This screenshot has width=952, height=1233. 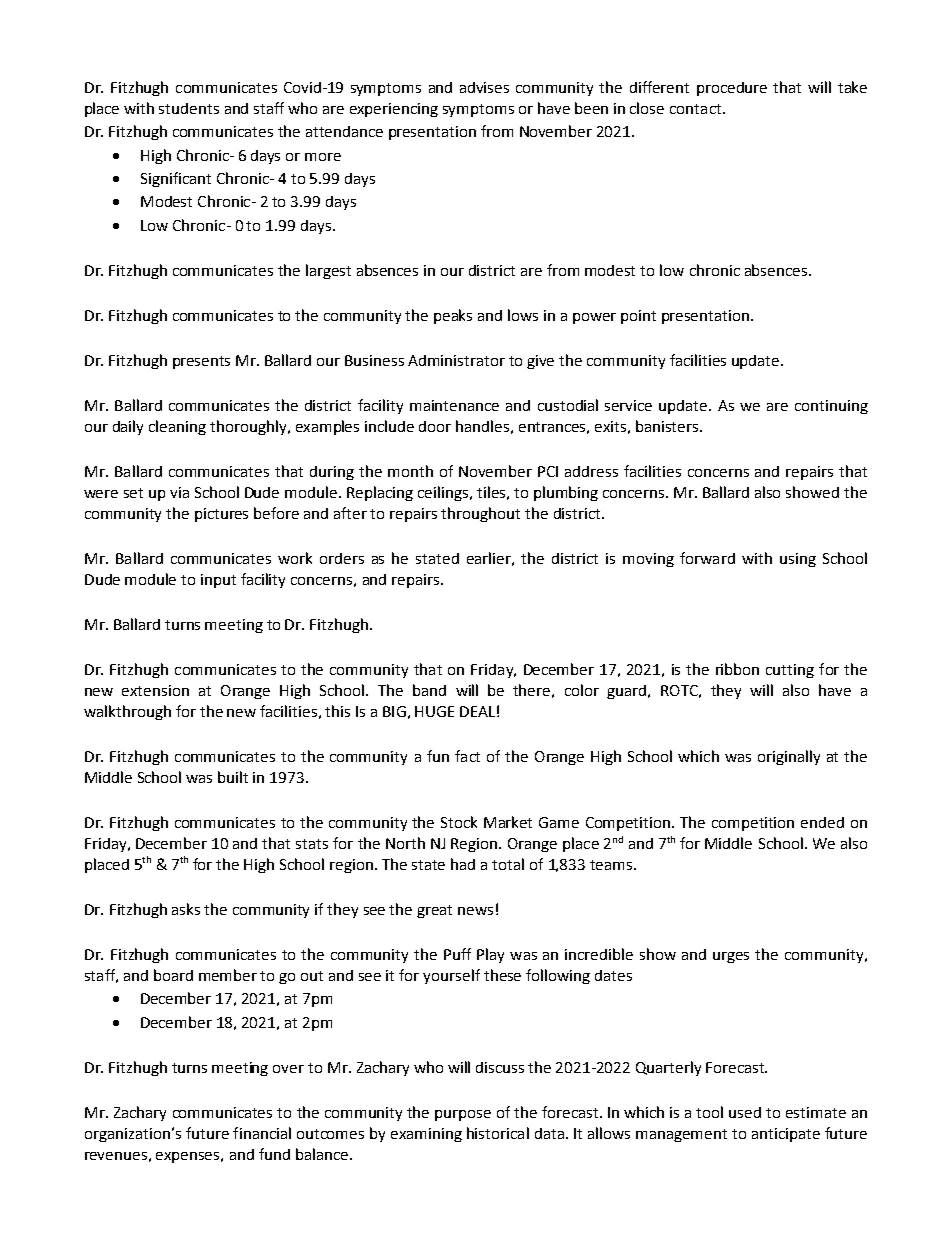 I want to click on band, so click(x=429, y=690).
